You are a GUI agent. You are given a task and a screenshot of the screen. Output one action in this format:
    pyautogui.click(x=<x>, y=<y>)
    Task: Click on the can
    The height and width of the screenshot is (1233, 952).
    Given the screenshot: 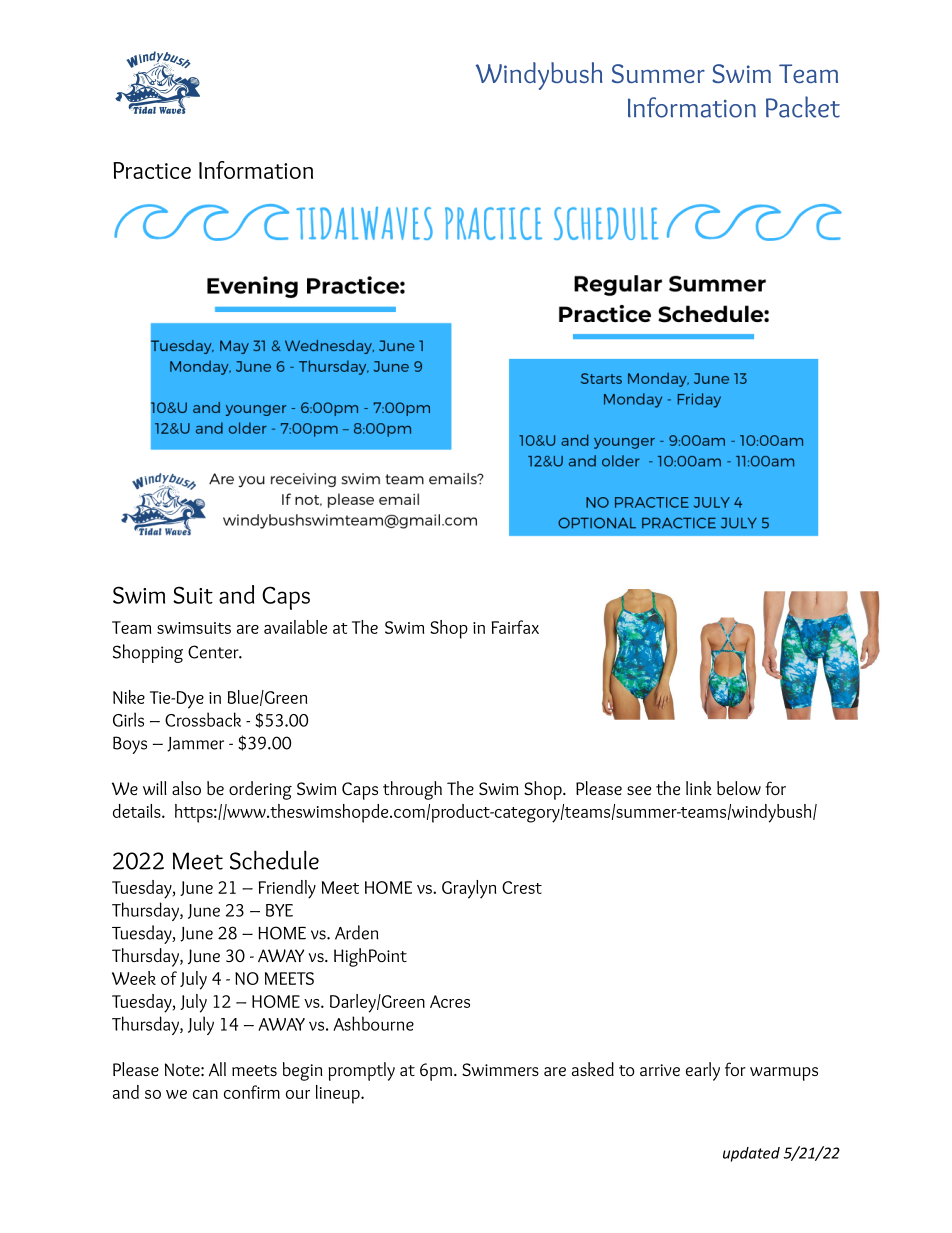 What is the action you would take?
    pyautogui.click(x=205, y=1094)
